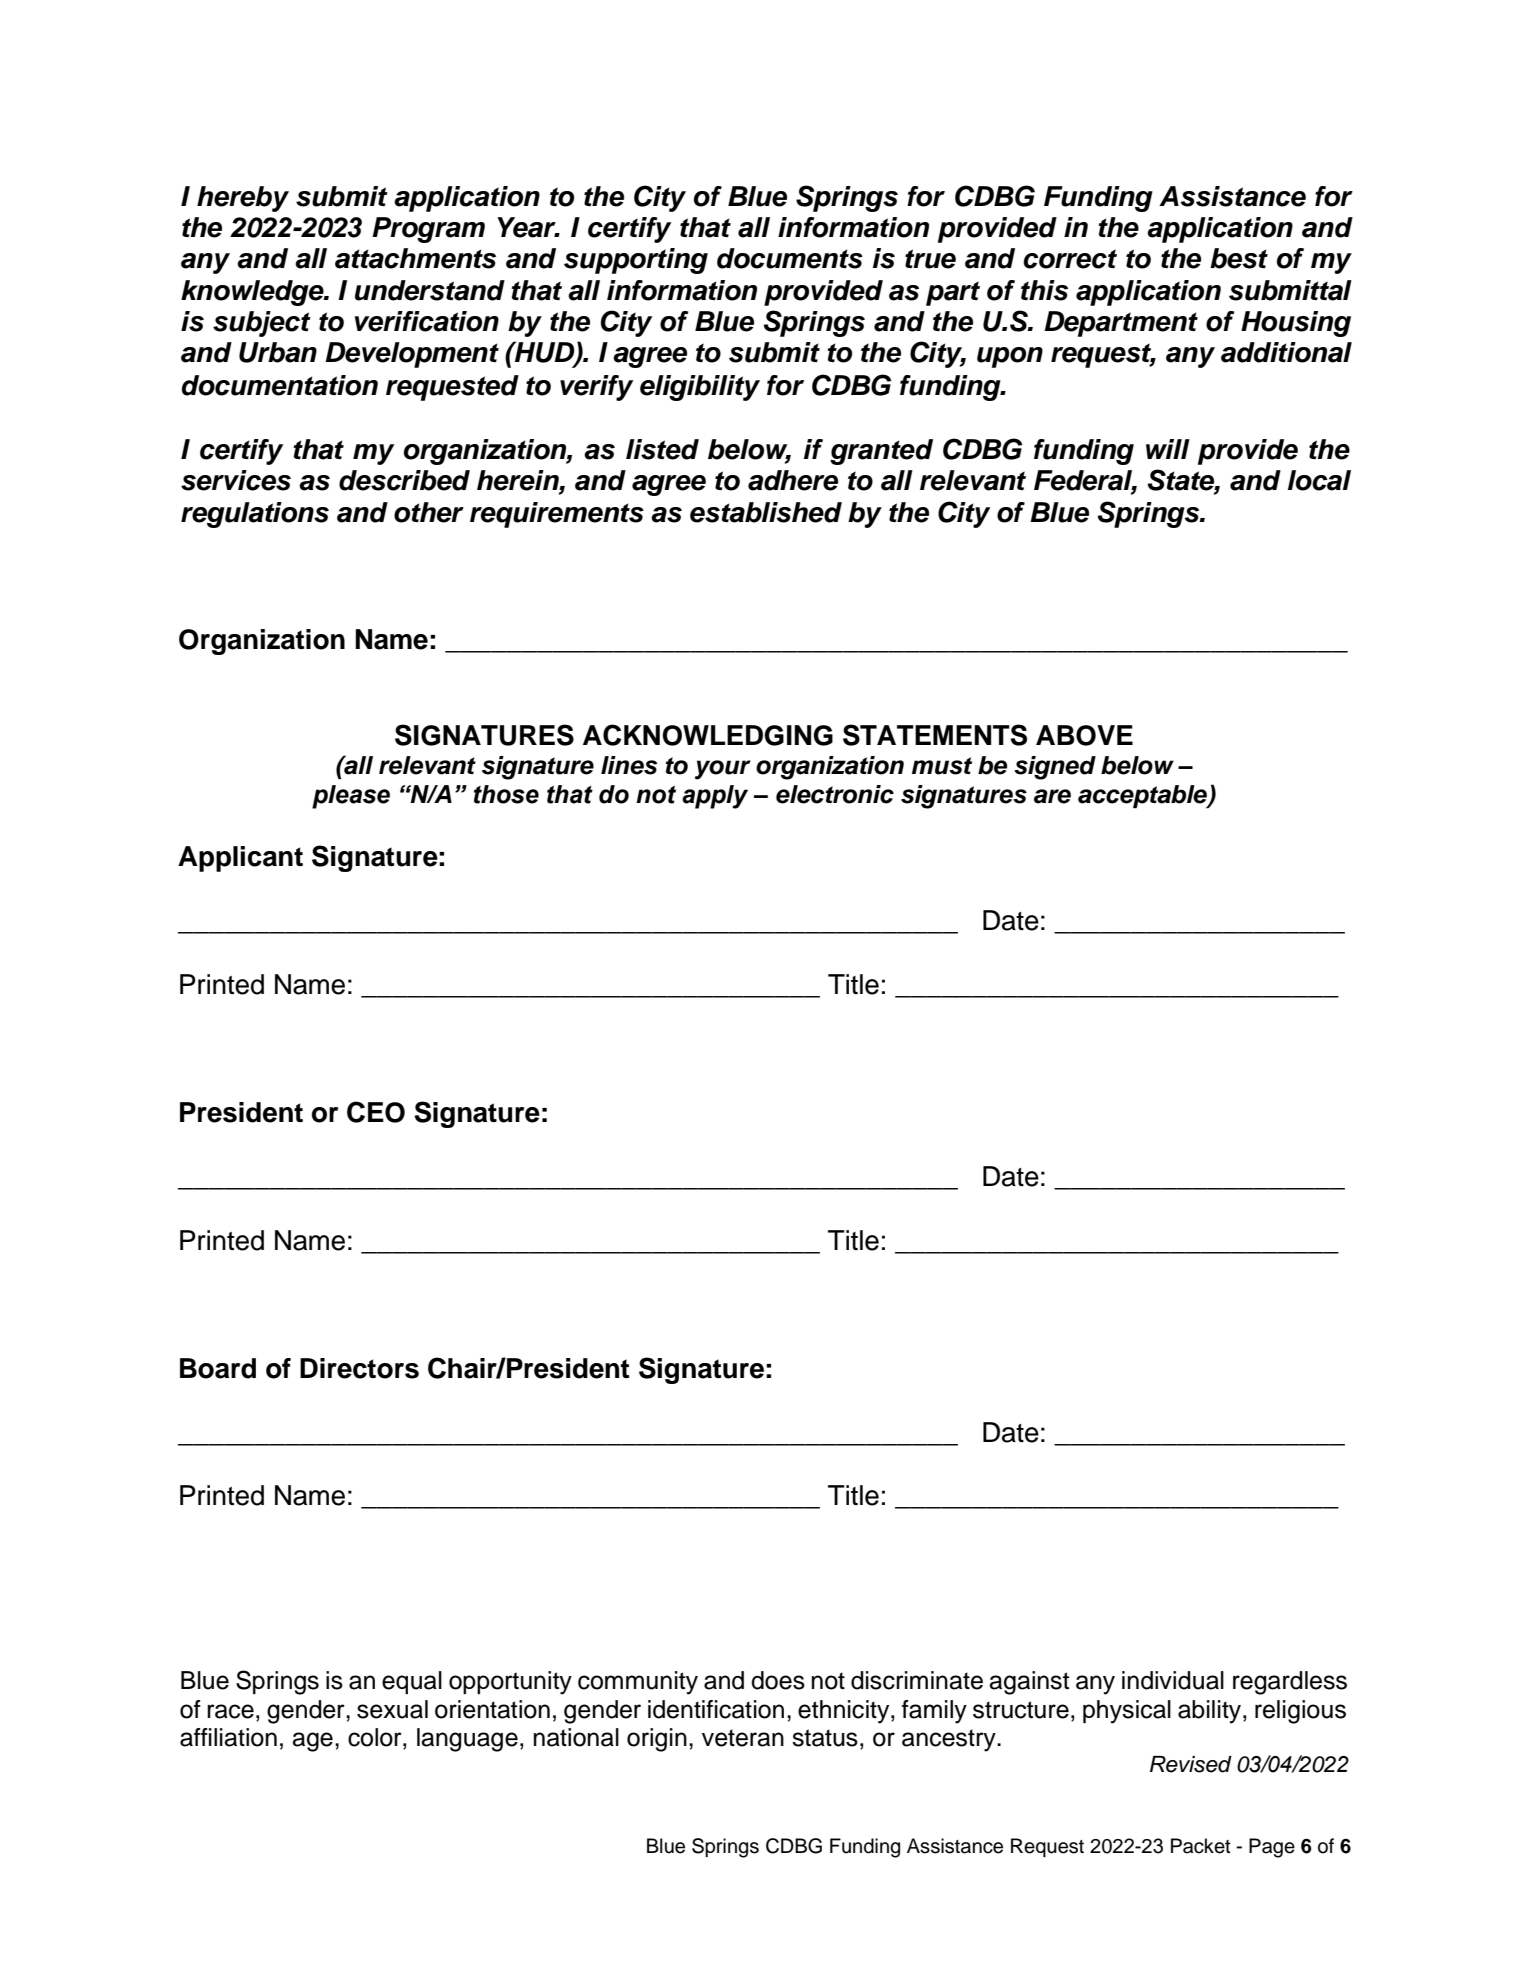 The image size is (1529, 1978). Describe the element at coordinates (392, 1709) in the screenshot. I see `sexual` at that location.
